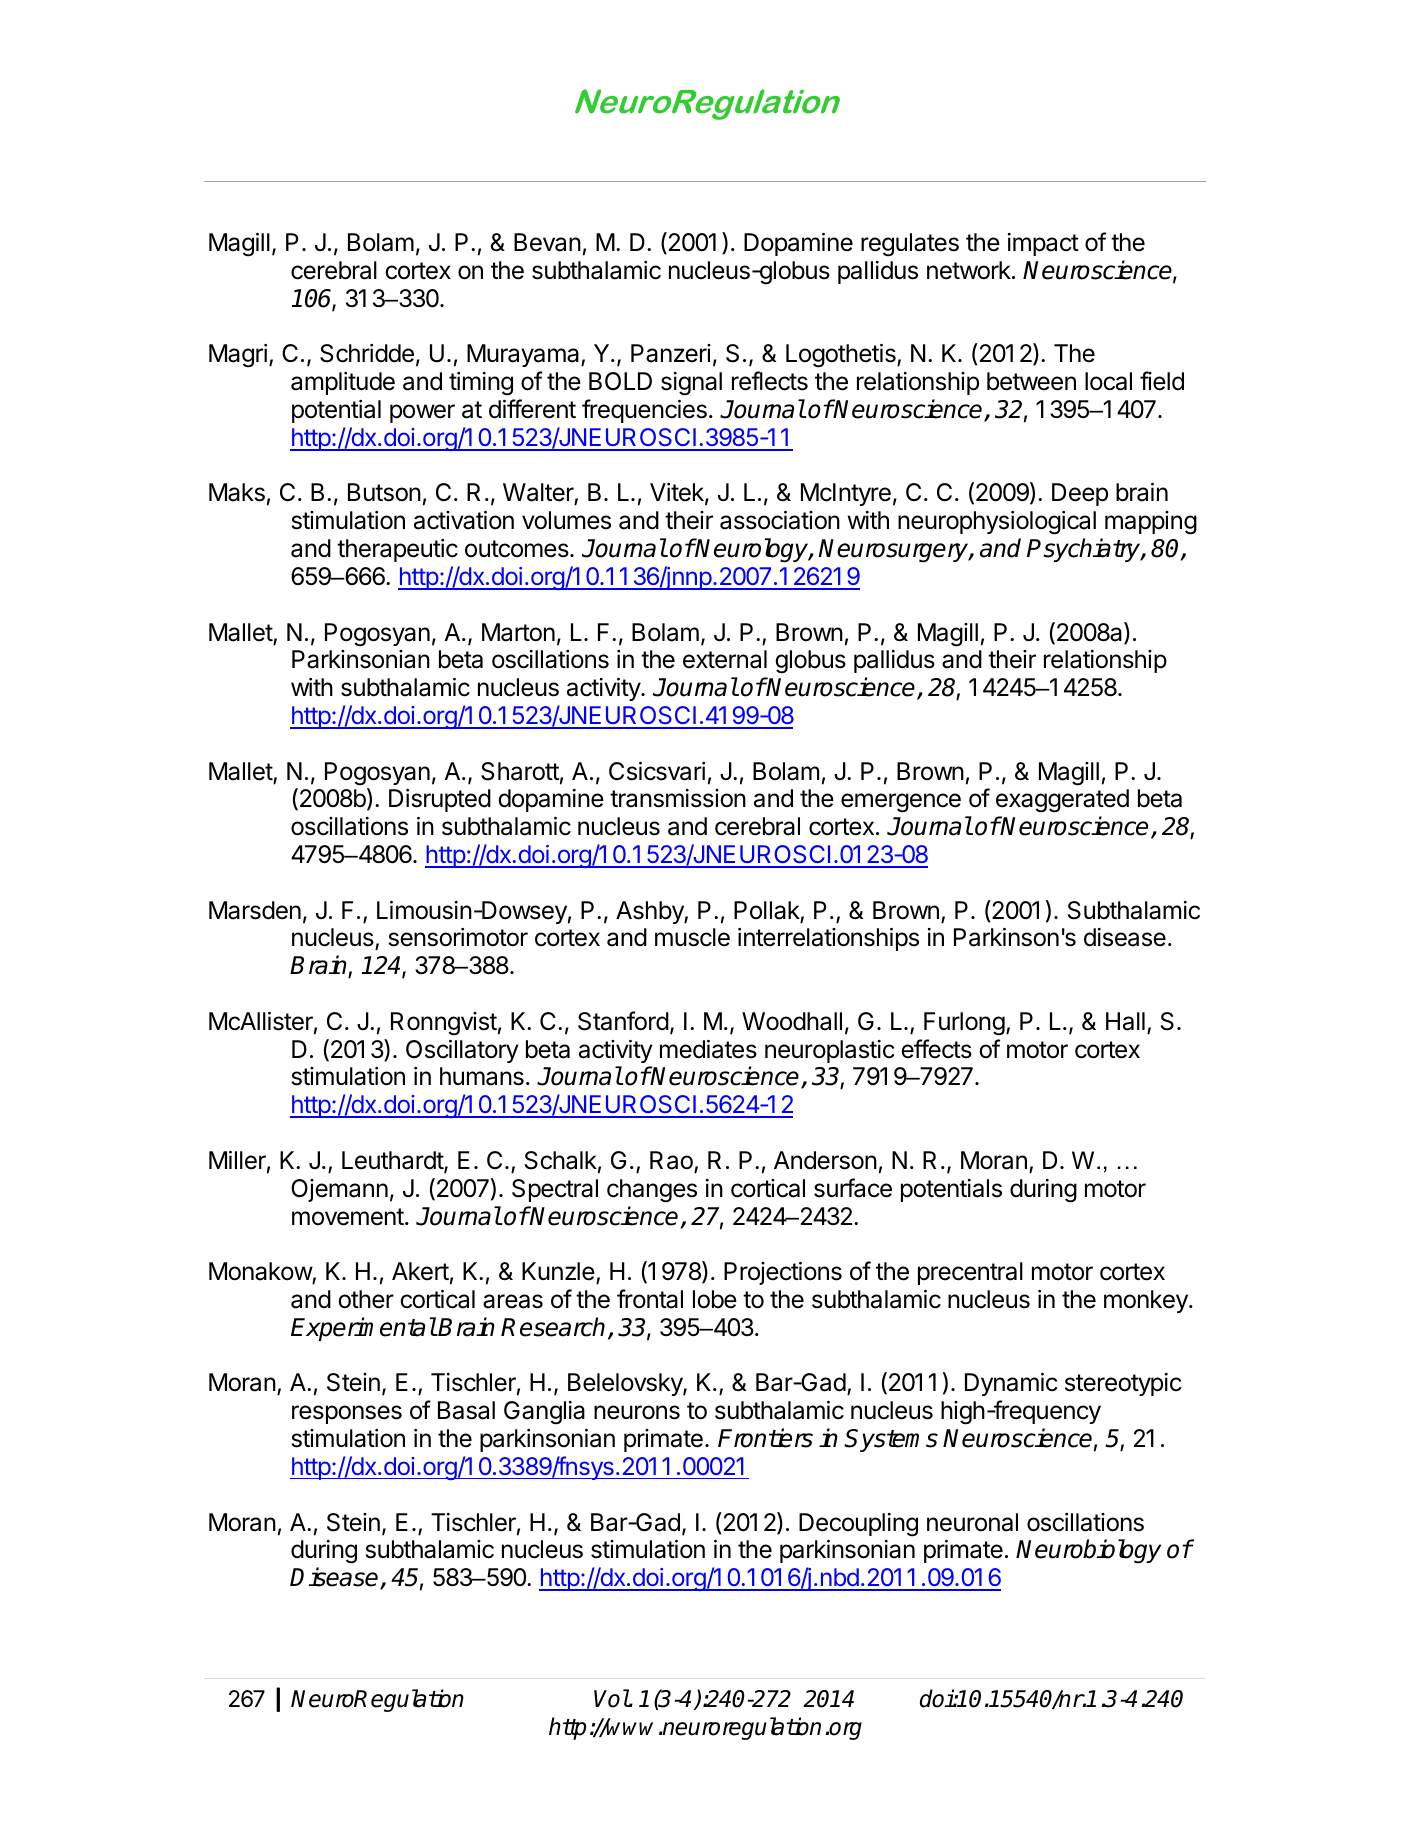  Describe the element at coordinates (652, 1191) in the screenshot. I see `changes` at that location.
